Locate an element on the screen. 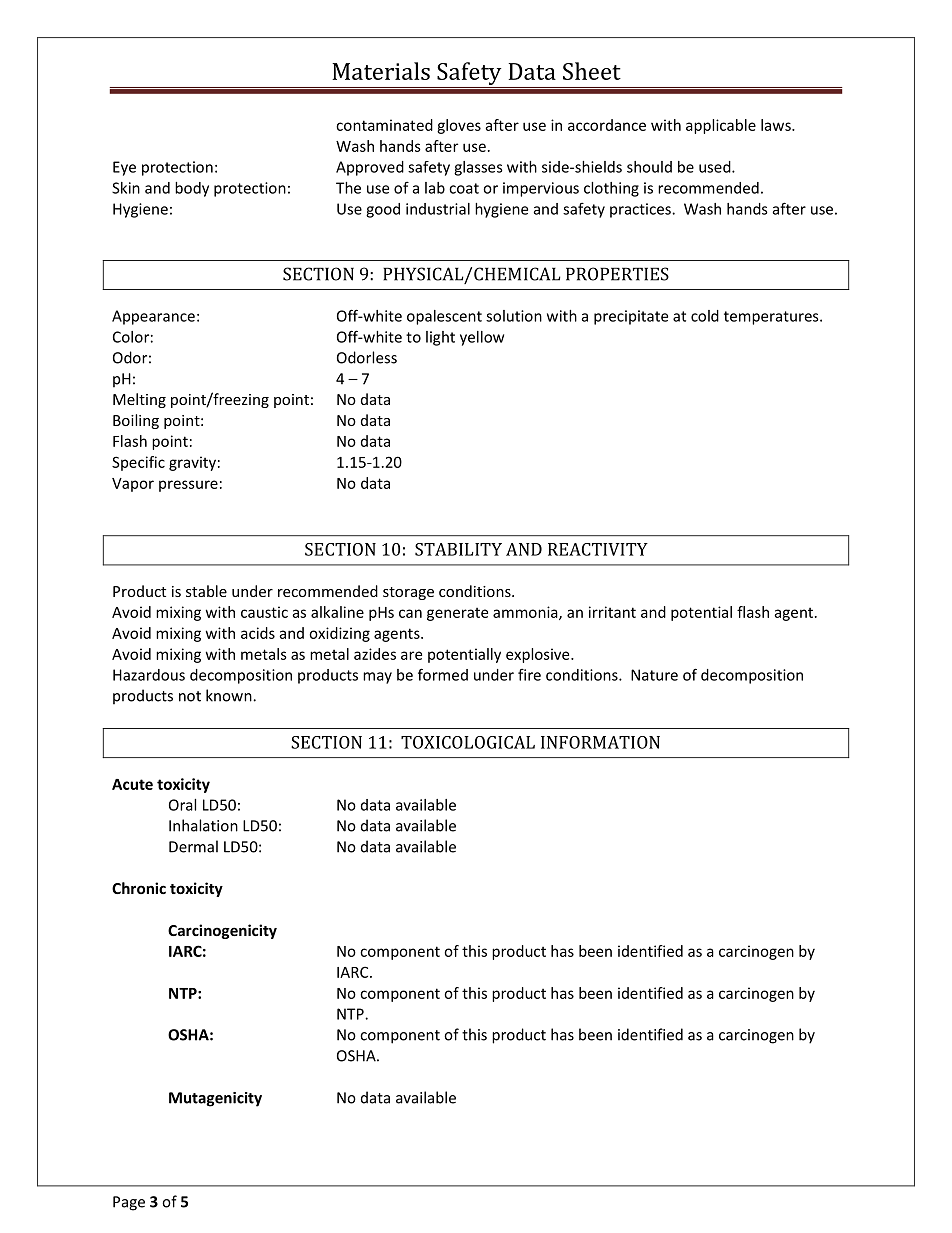 The height and width of the screenshot is (1233, 952). cold is located at coordinates (705, 316).
